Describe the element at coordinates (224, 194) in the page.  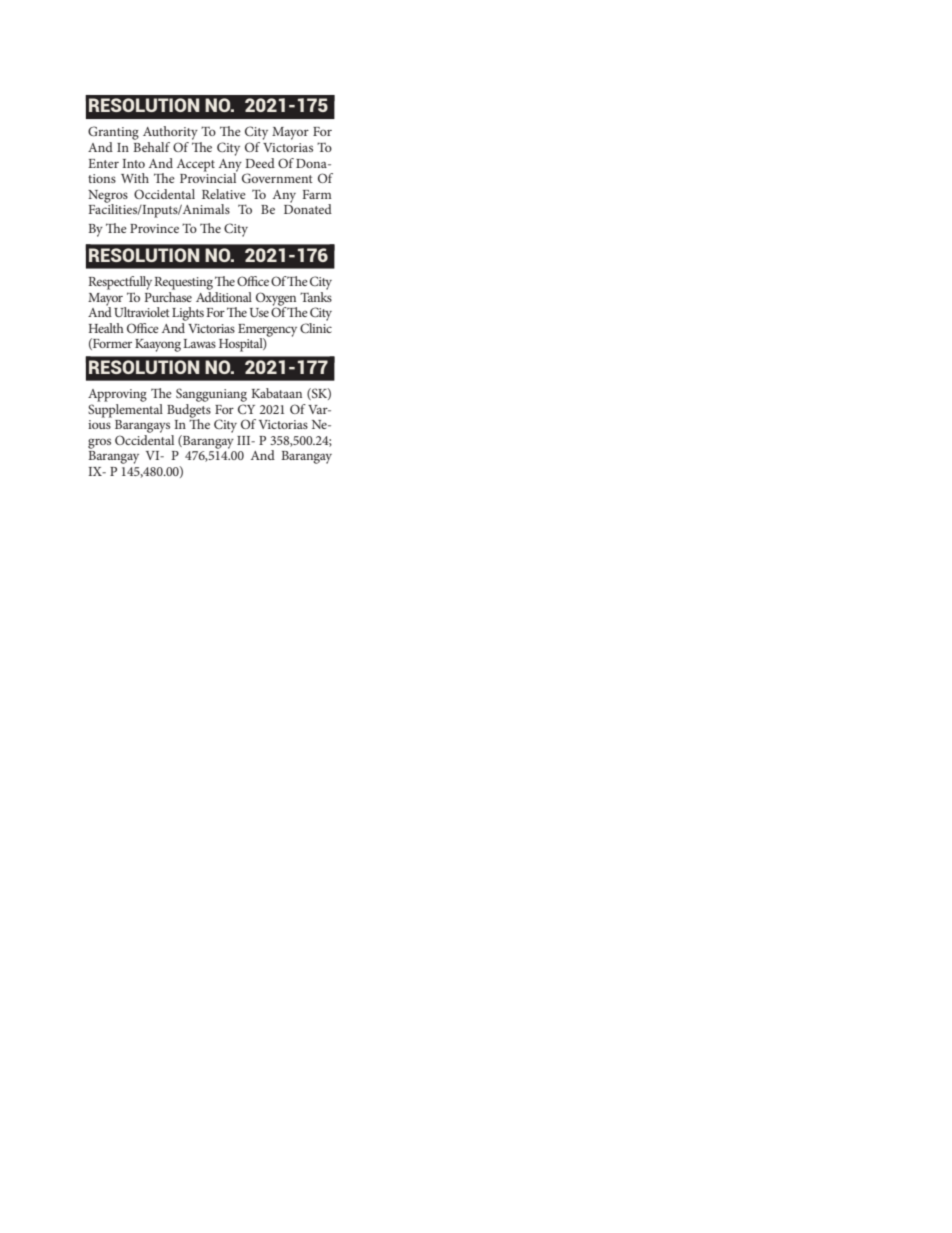
I see `Relative` at that location.
